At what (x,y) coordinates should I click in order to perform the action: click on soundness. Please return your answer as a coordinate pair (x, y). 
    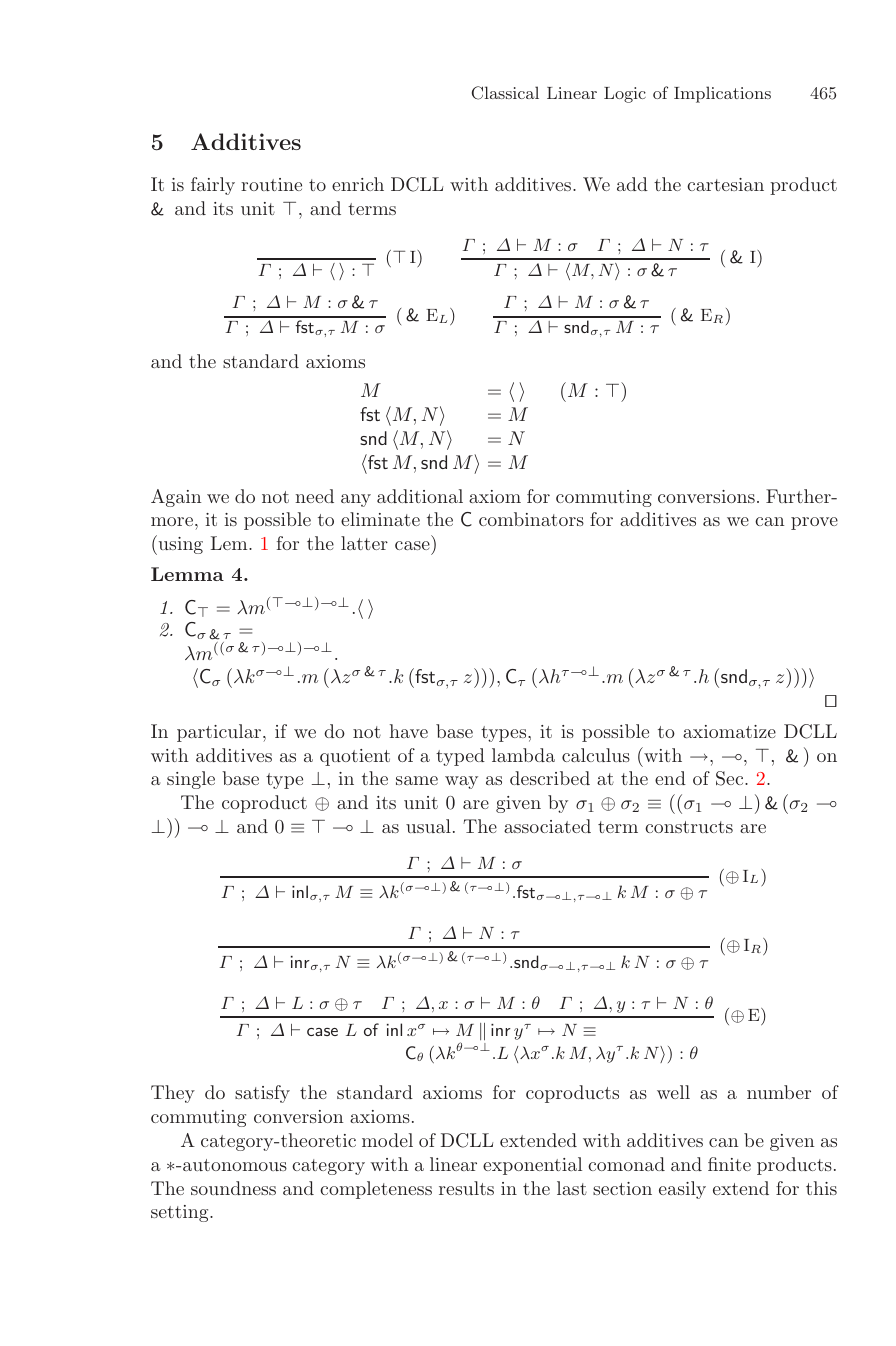
    Looking at the image, I should click on (233, 1188).
